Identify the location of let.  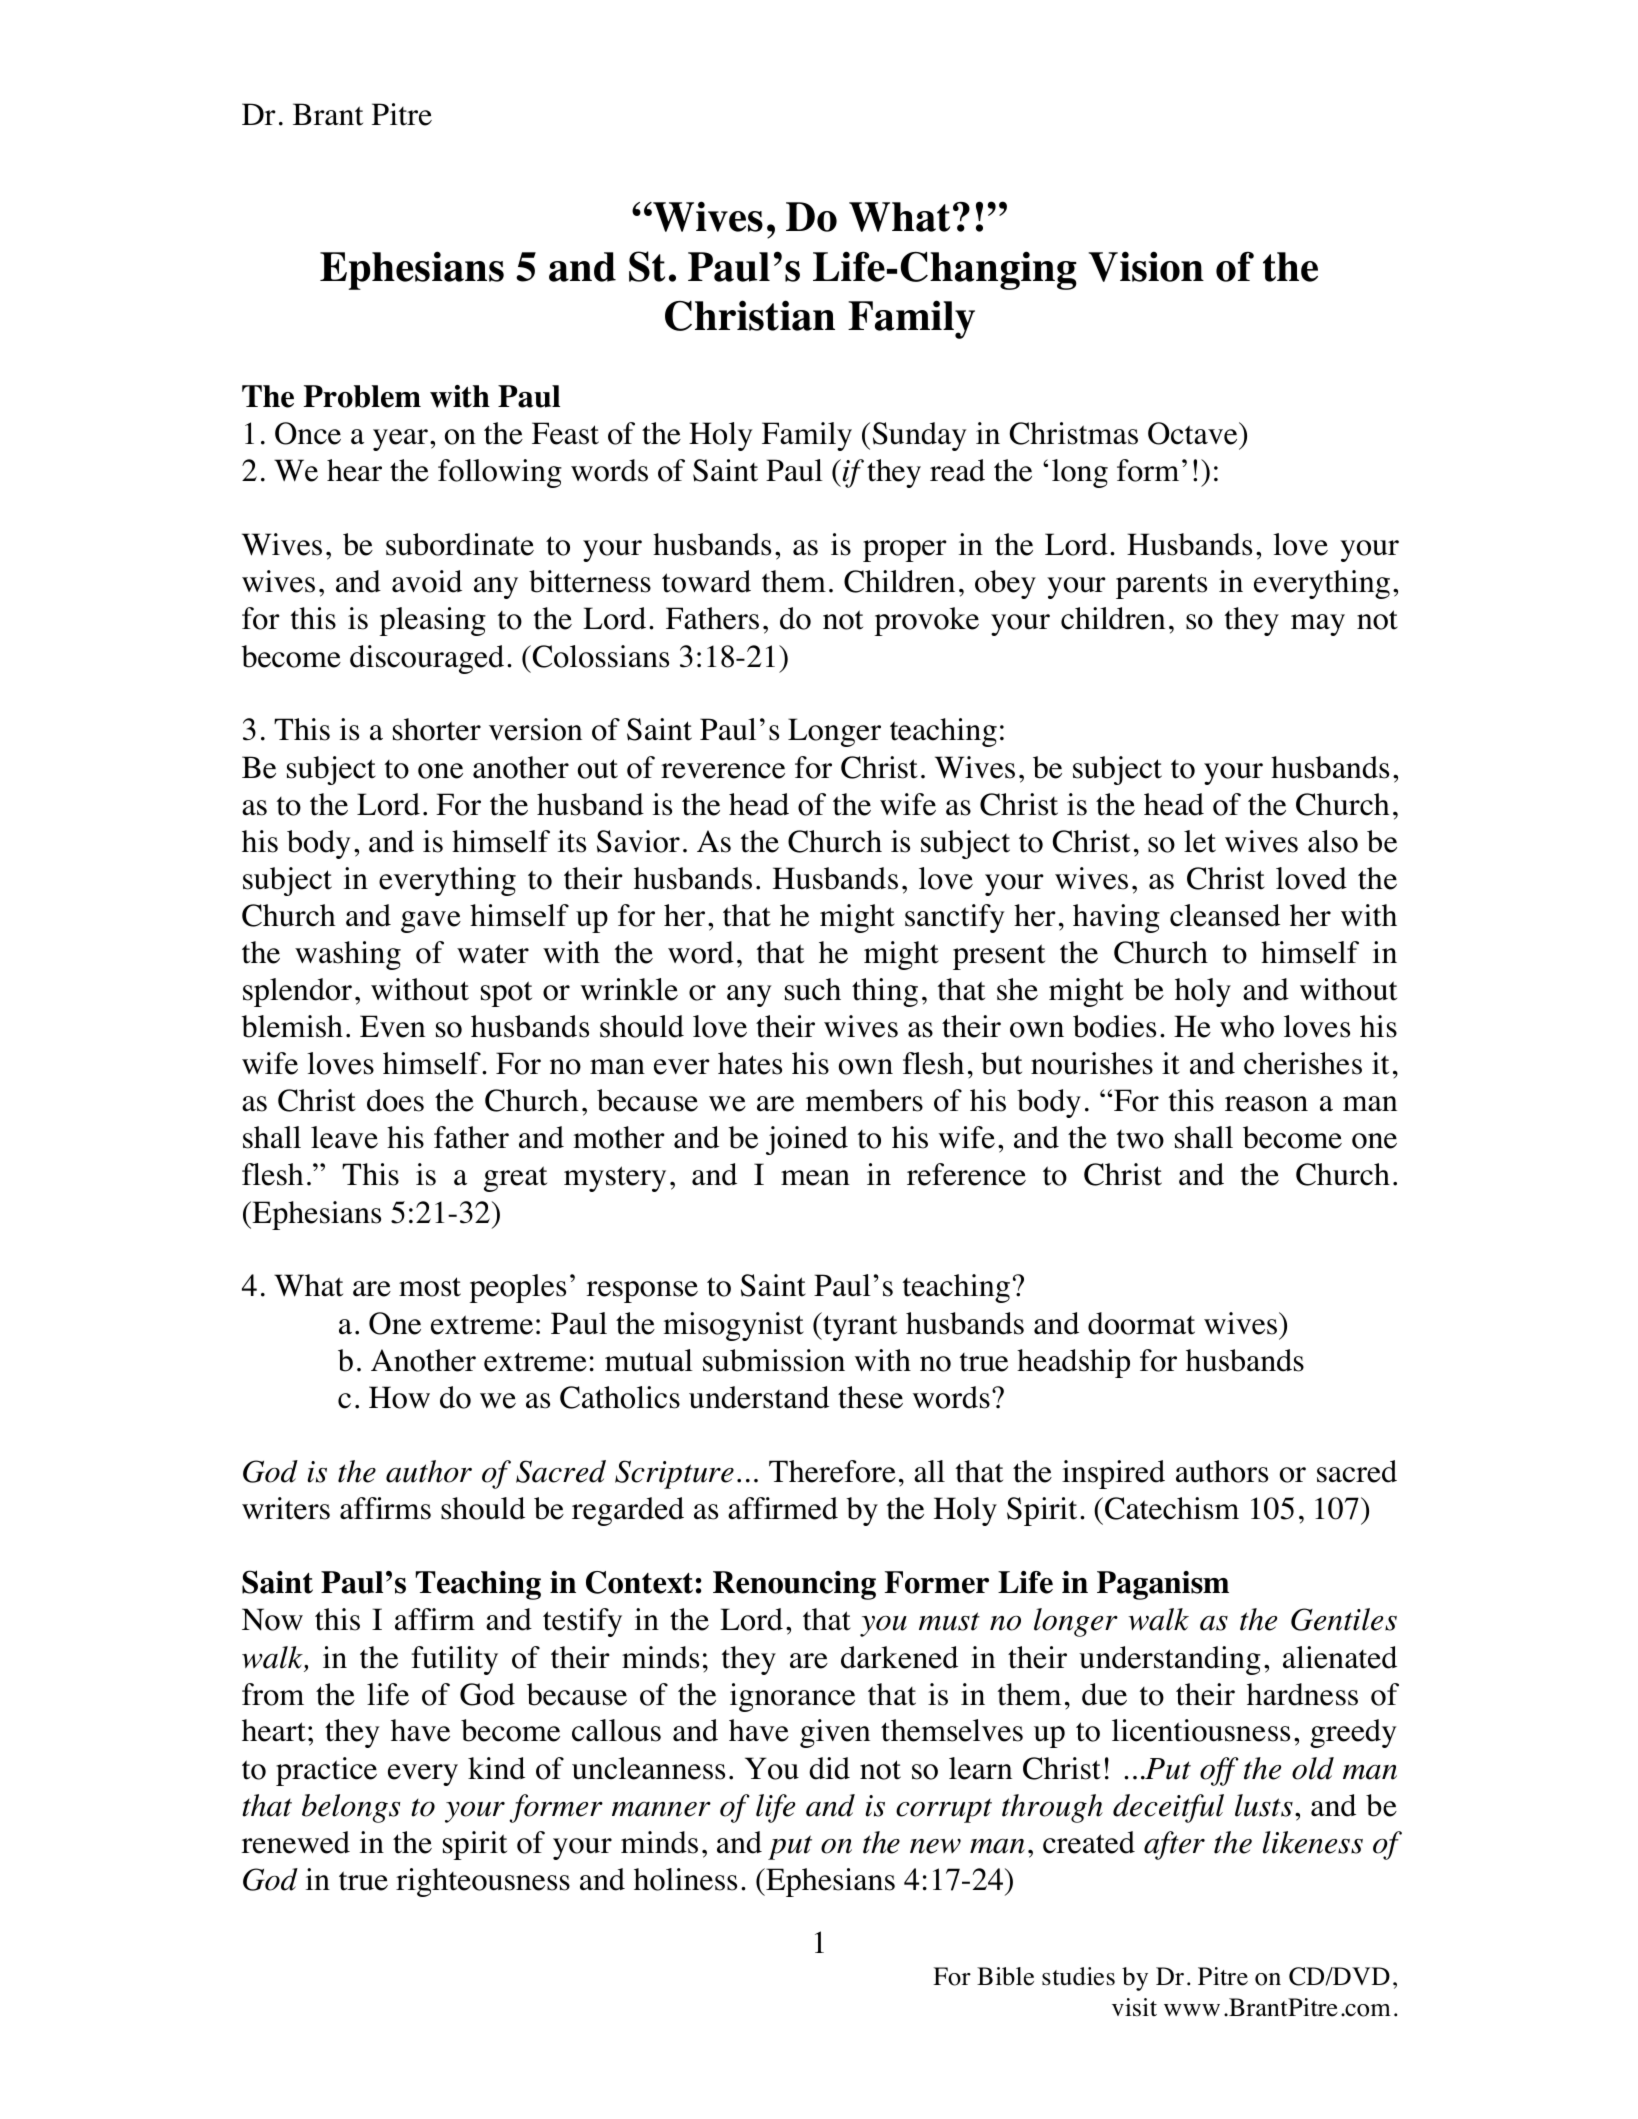
(1200, 841).
